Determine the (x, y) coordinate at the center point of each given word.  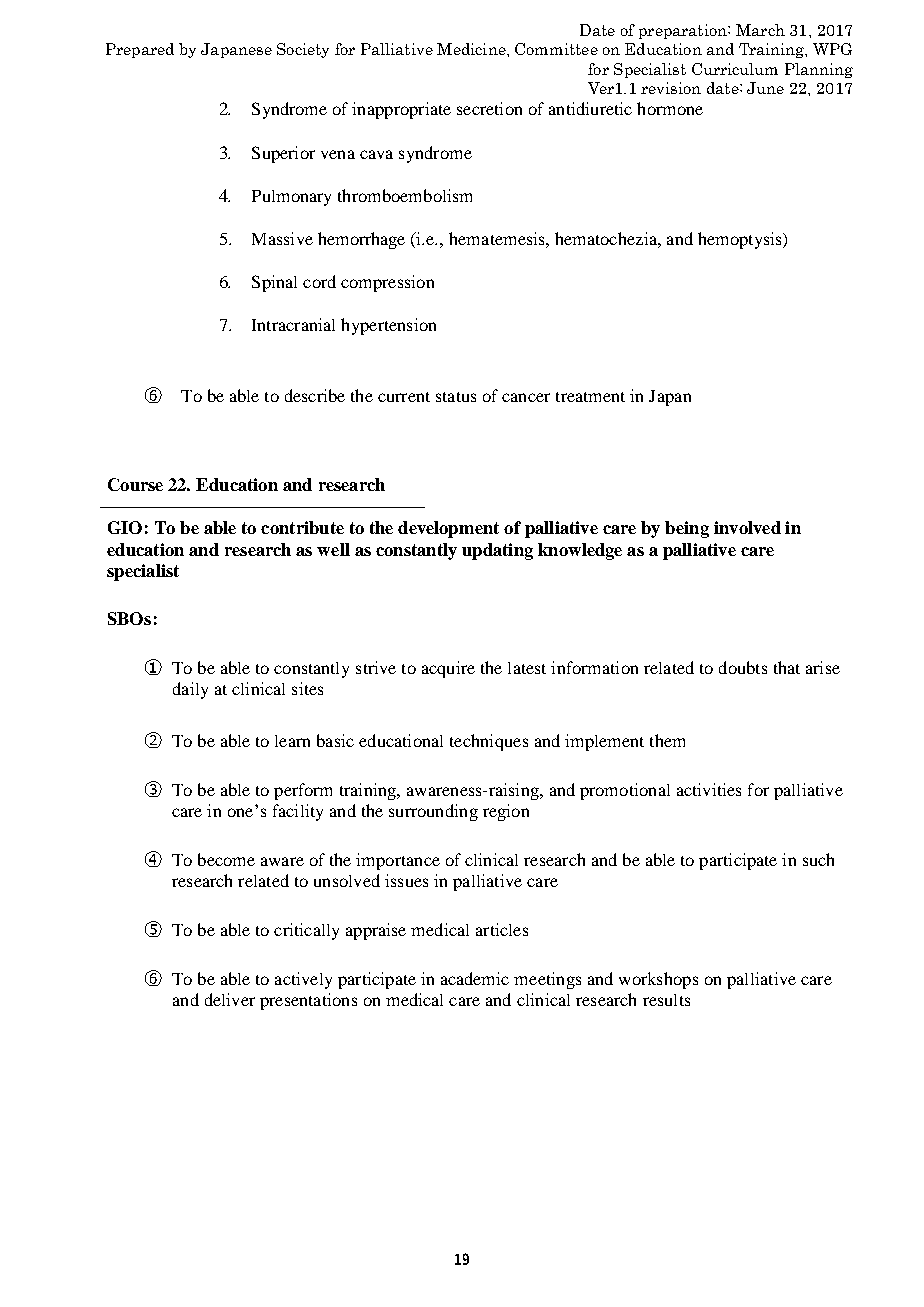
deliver (230, 999)
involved (747, 527)
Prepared (140, 50)
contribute (302, 527)
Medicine (472, 49)
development (448, 529)
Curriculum (735, 69)
